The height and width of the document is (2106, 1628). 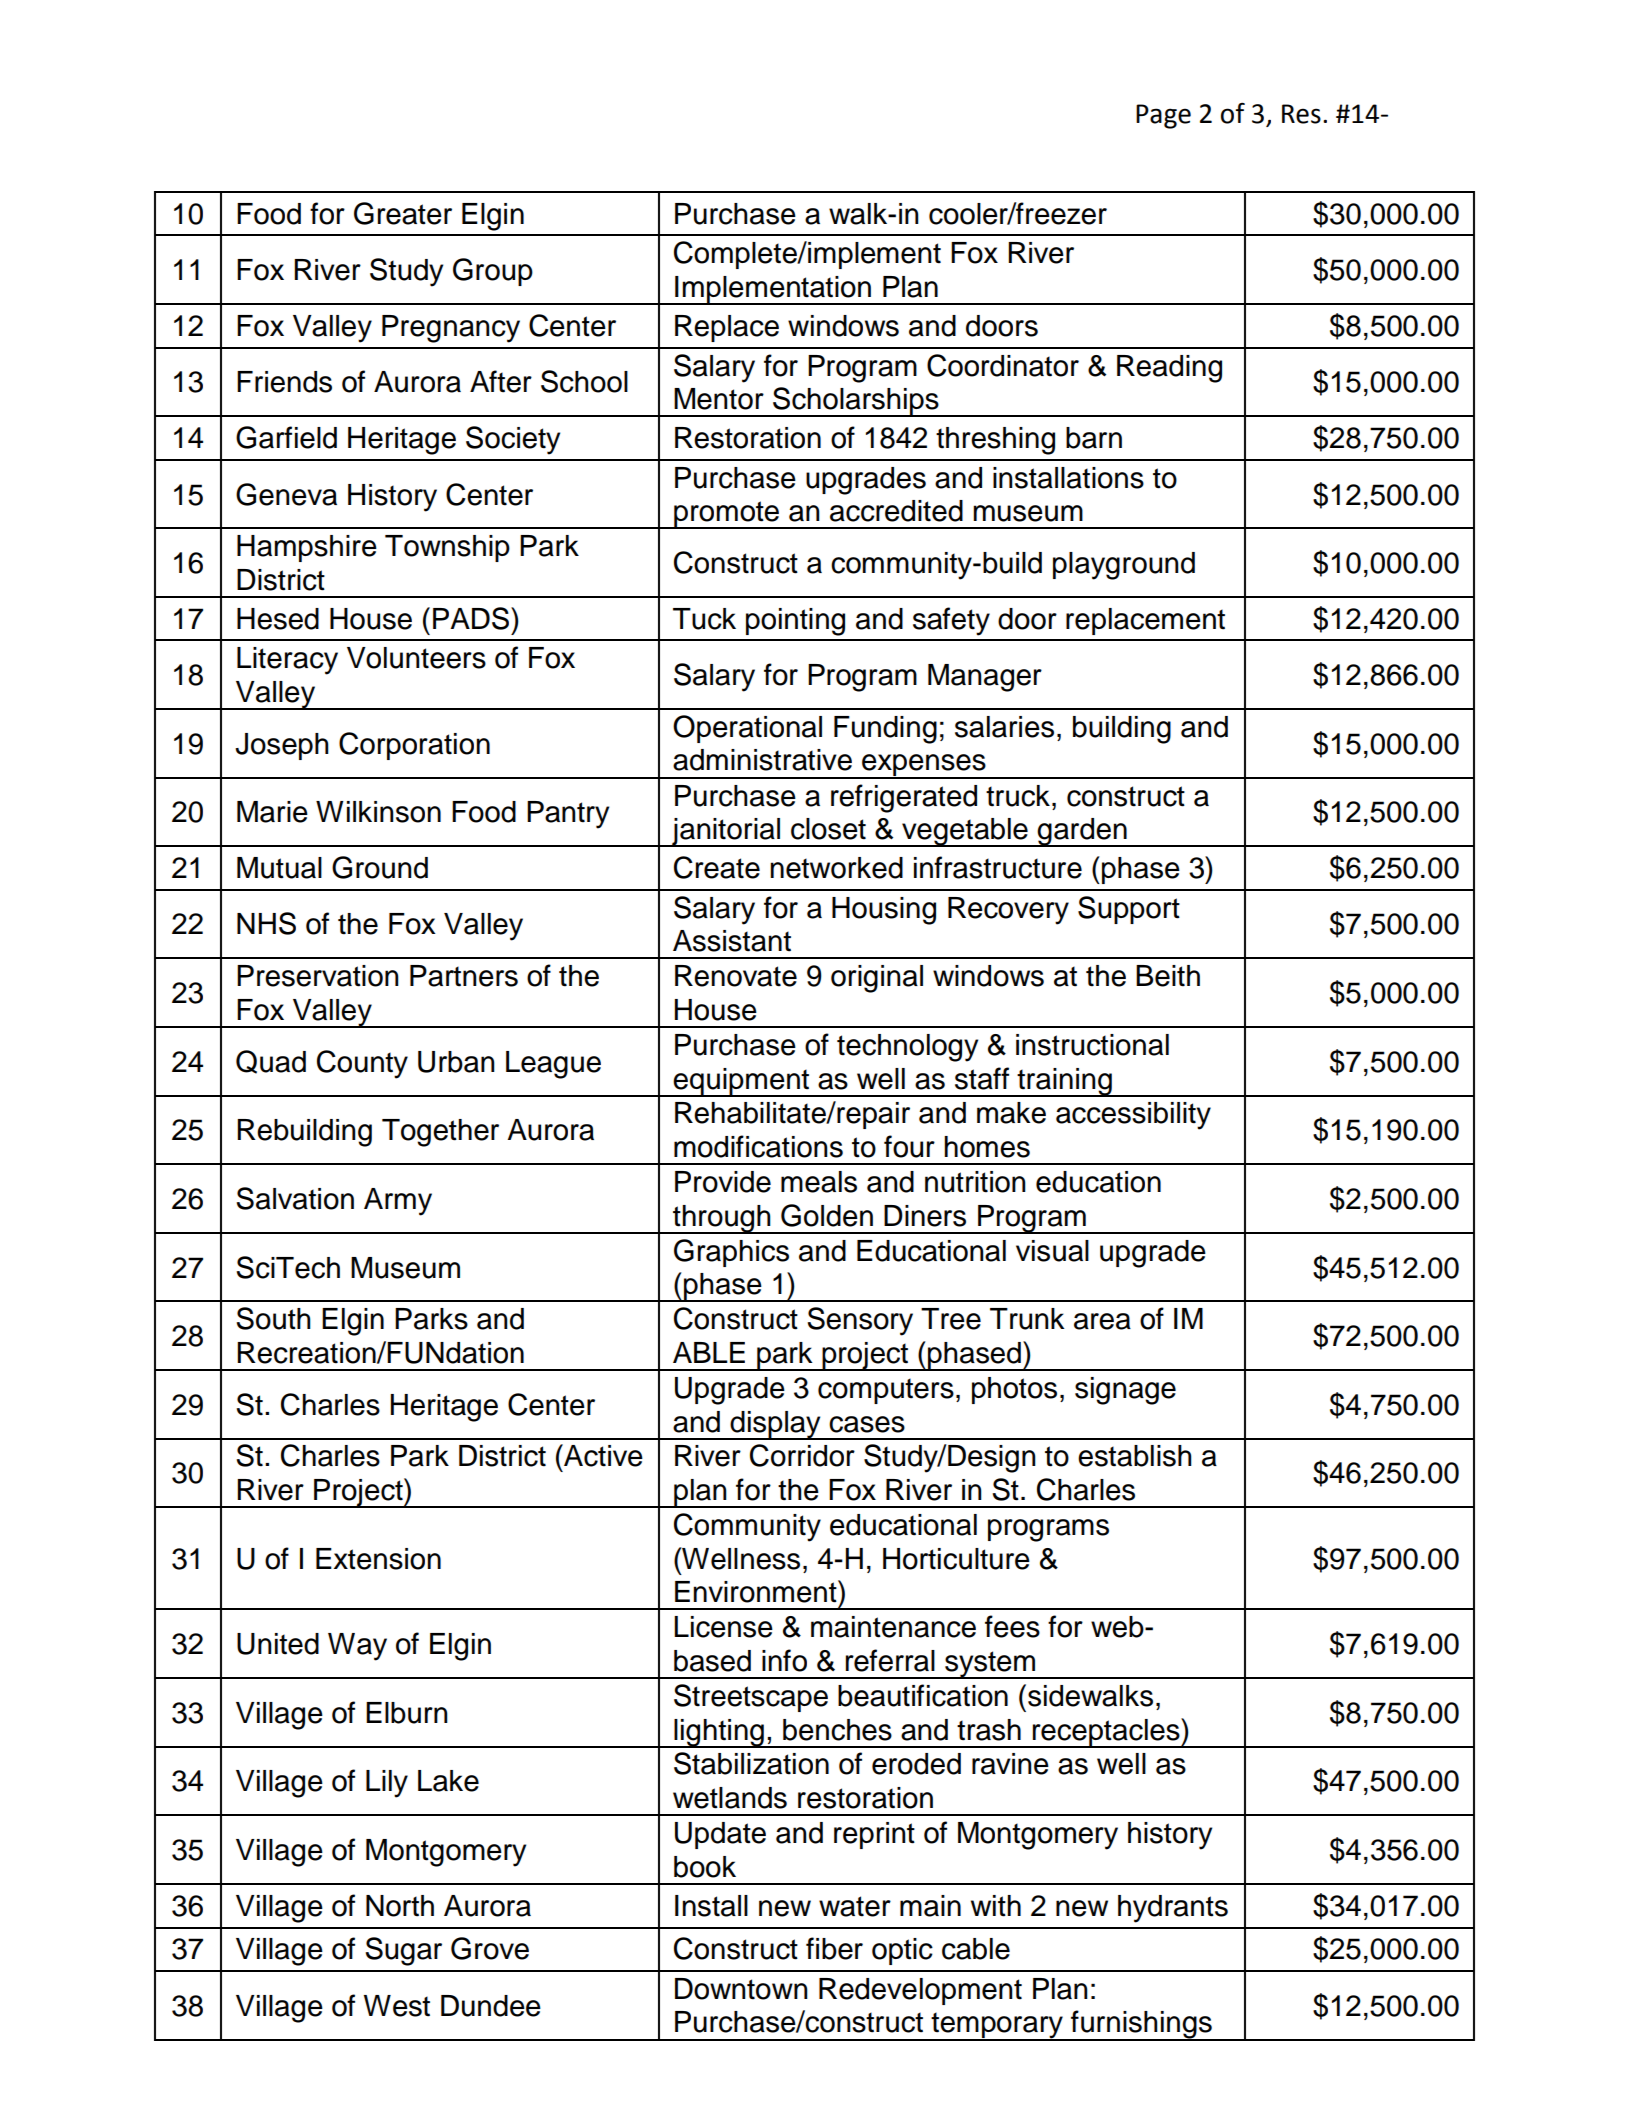 I want to click on Sugar, so click(x=403, y=1951).
